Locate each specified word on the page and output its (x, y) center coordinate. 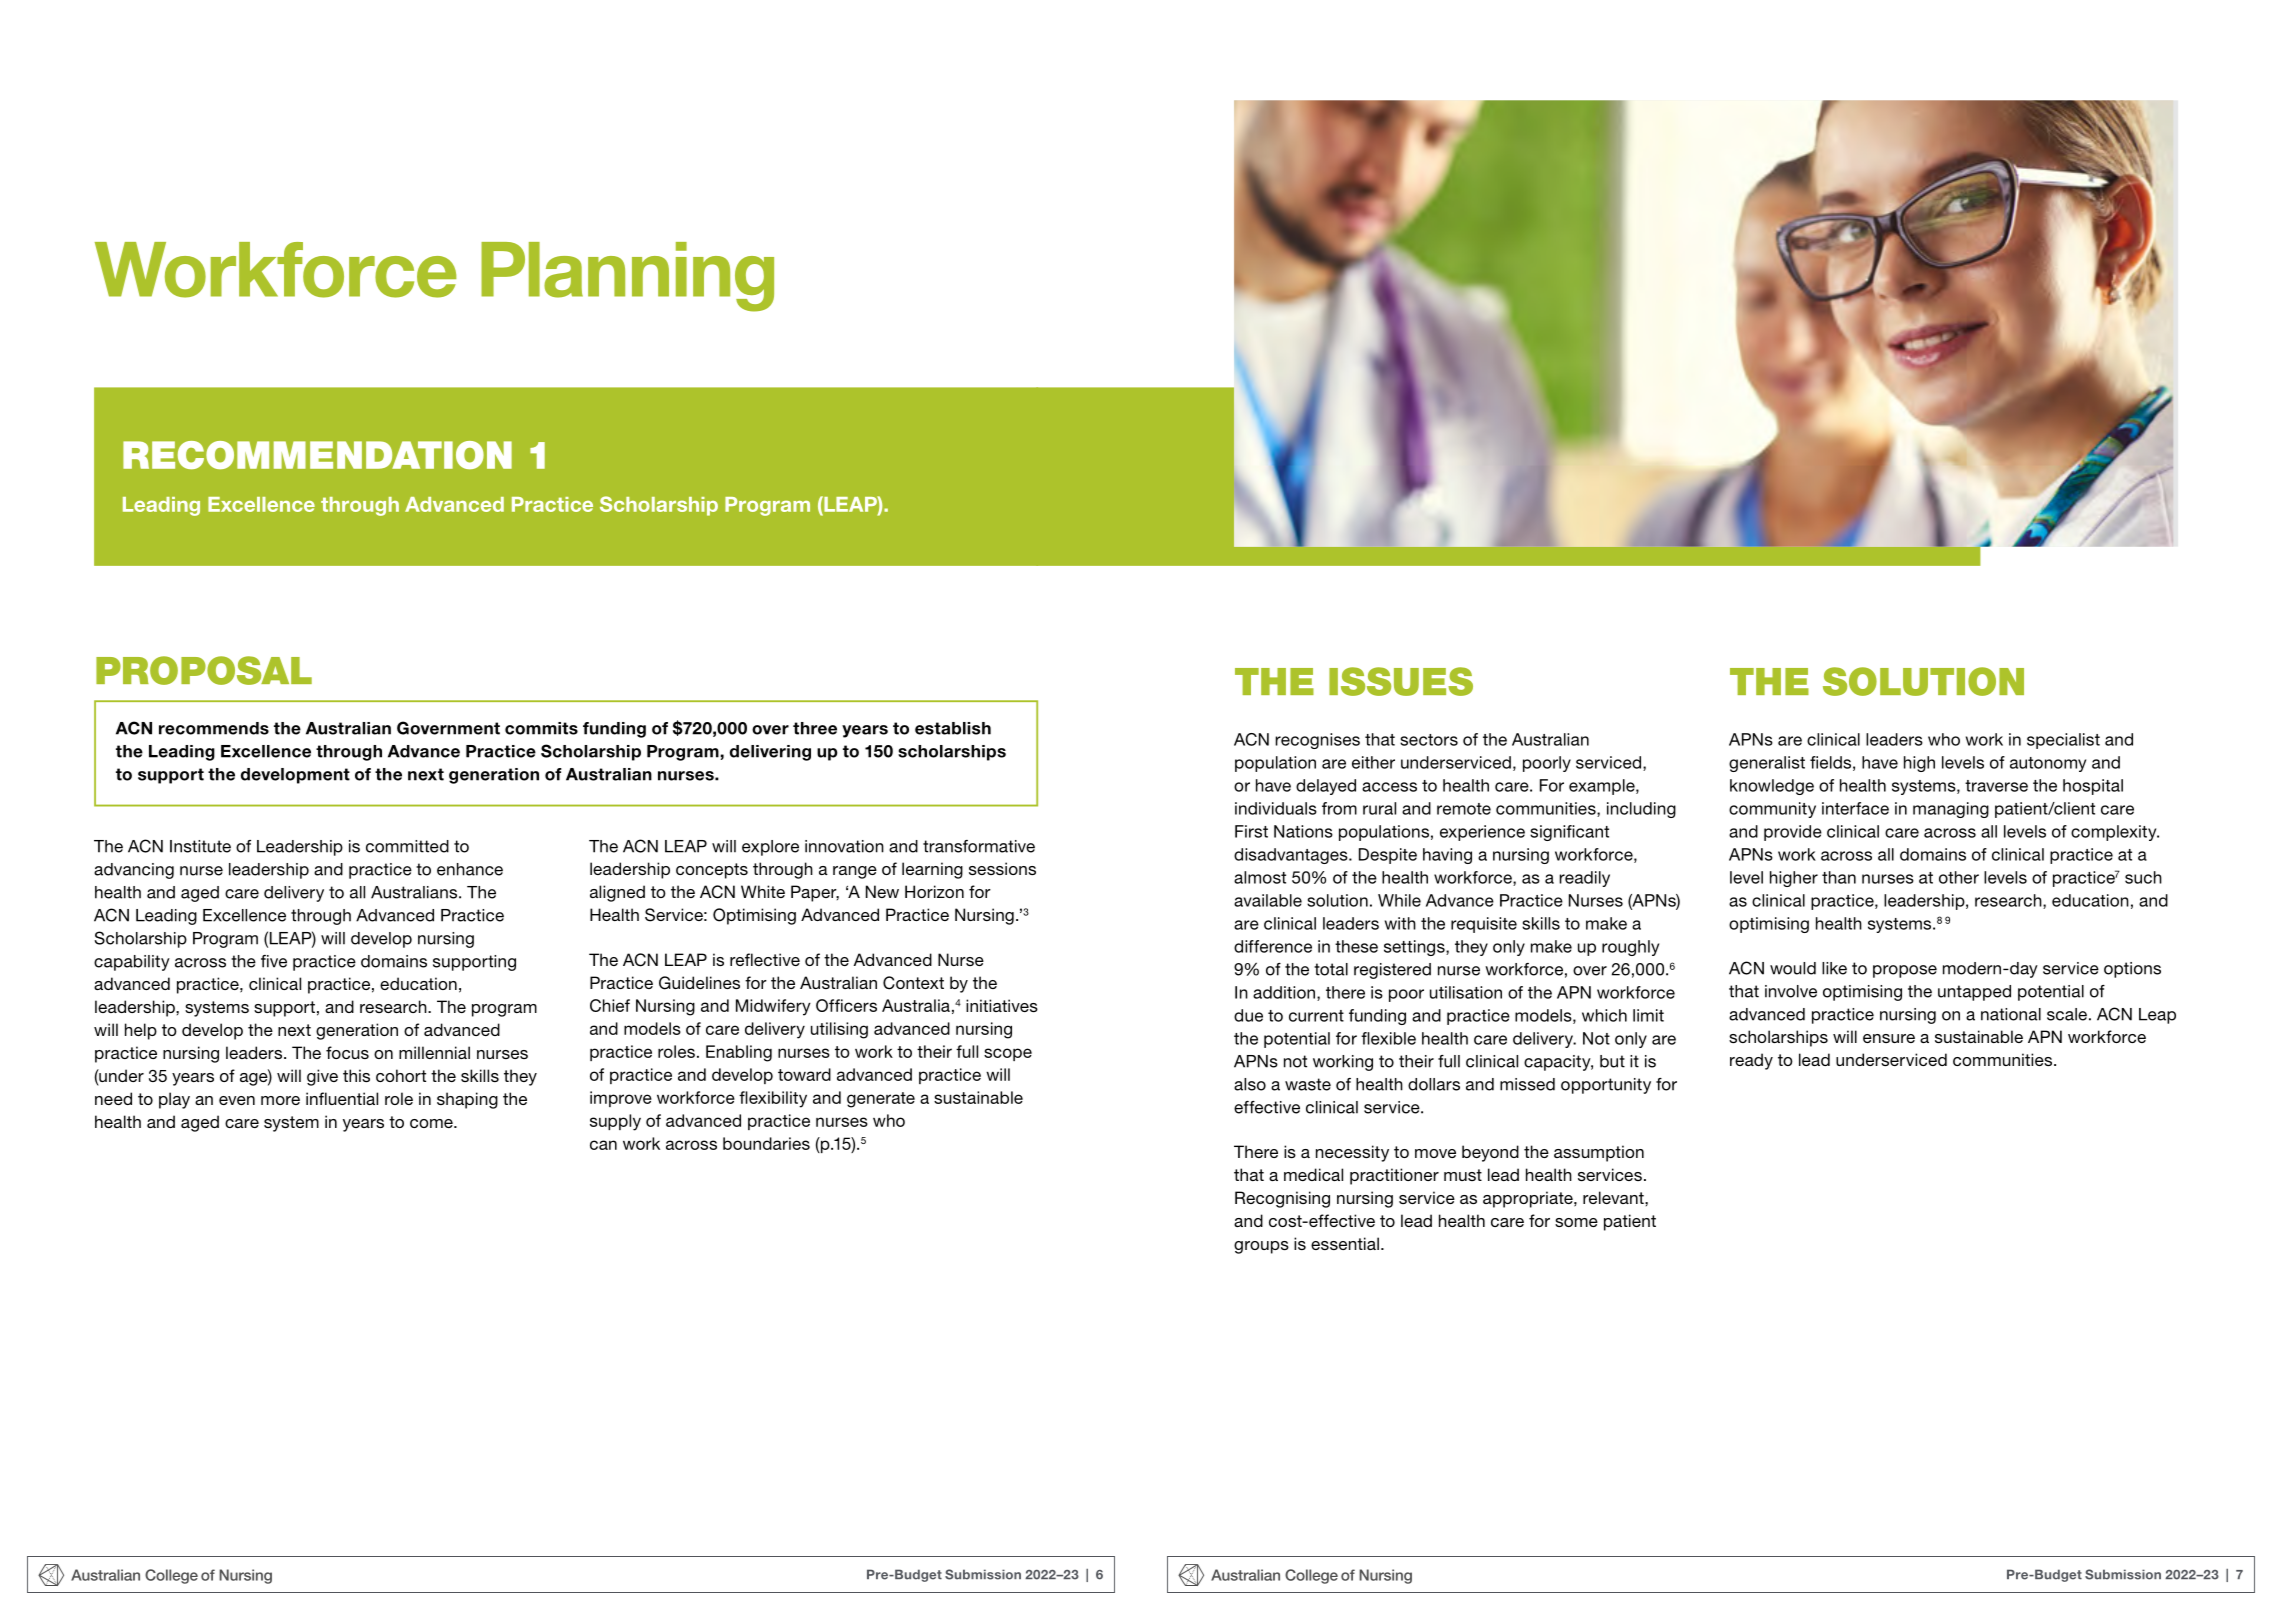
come (432, 1123)
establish (953, 728)
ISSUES (1401, 681)
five (274, 961)
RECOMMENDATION (317, 455)
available (1268, 900)
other (1959, 877)
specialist (2063, 741)
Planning (627, 277)
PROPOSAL (204, 670)
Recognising (1282, 1199)
